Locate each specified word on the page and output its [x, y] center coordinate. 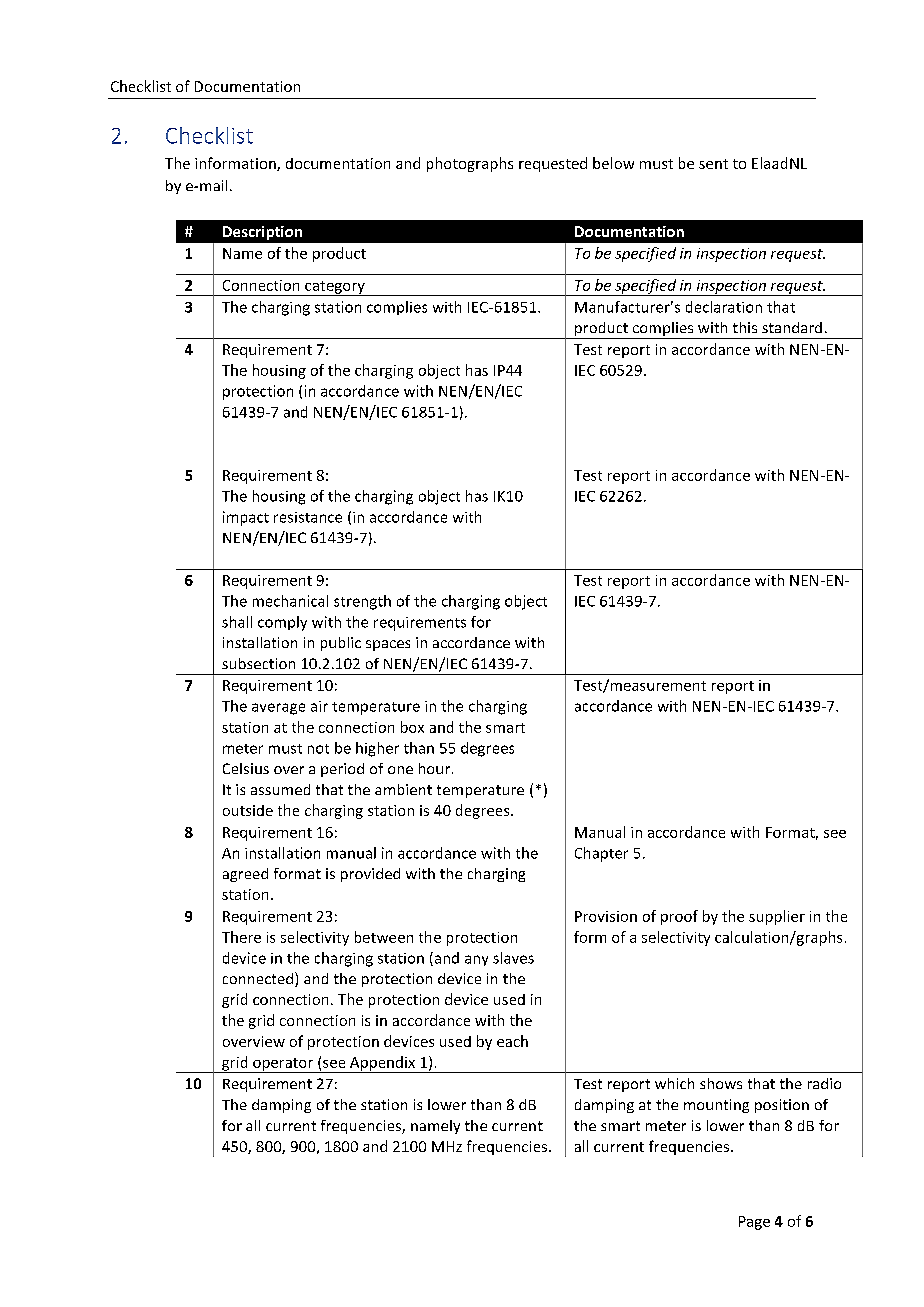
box [412, 727]
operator [283, 1065]
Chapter [601, 854]
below [613, 163]
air [319, 706]
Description [262, 233]
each [512, 1041]
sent [713, 164]
